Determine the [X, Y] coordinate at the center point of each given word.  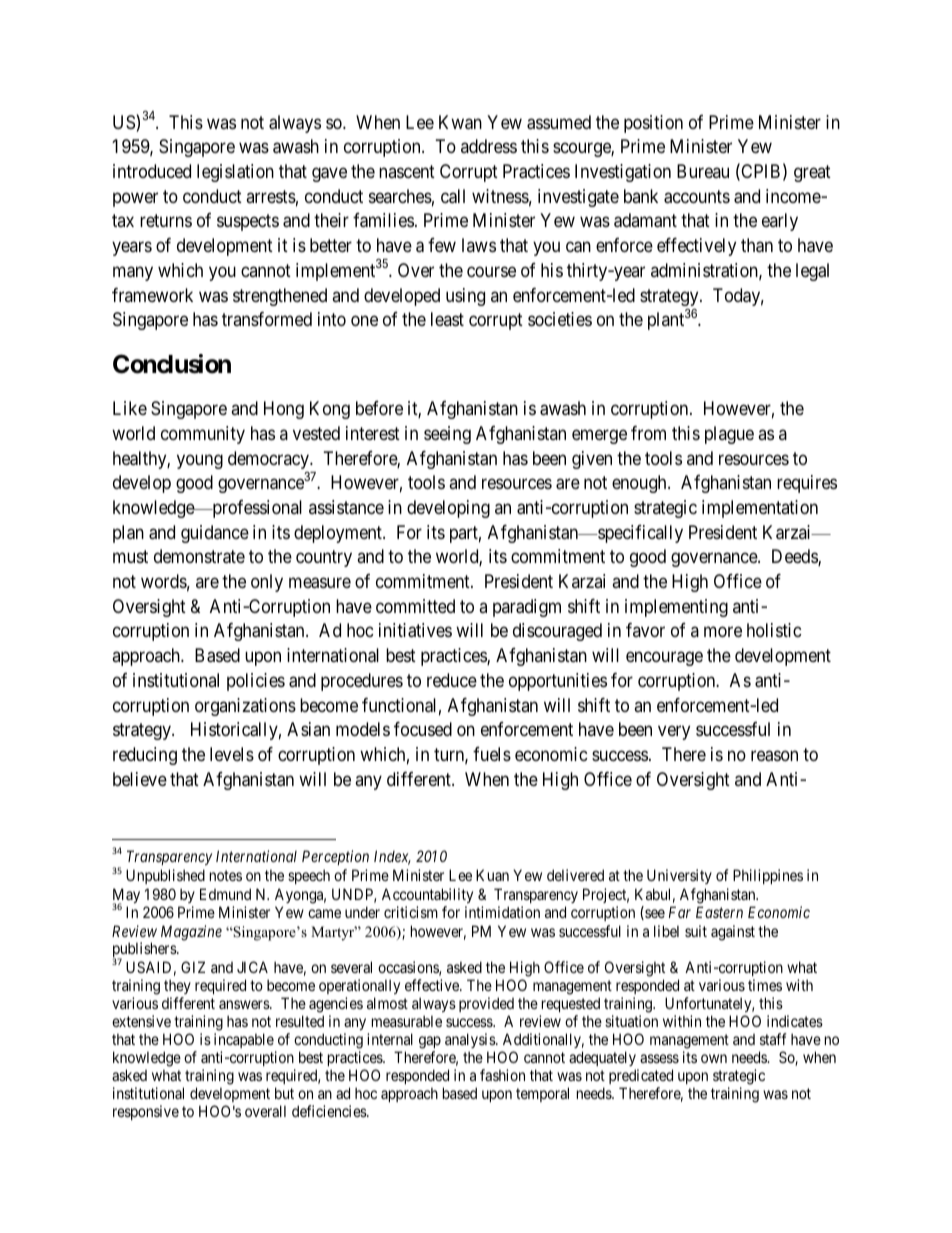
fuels [492, 754]
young [200, 461]
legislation [235, 173]
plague [729, 435]
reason [774, 756]
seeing [447, 435]
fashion [502, 1075]
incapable [244, 1040]
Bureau [703, 171]
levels [232, 754]
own [714, 1058]
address [489, 146]
